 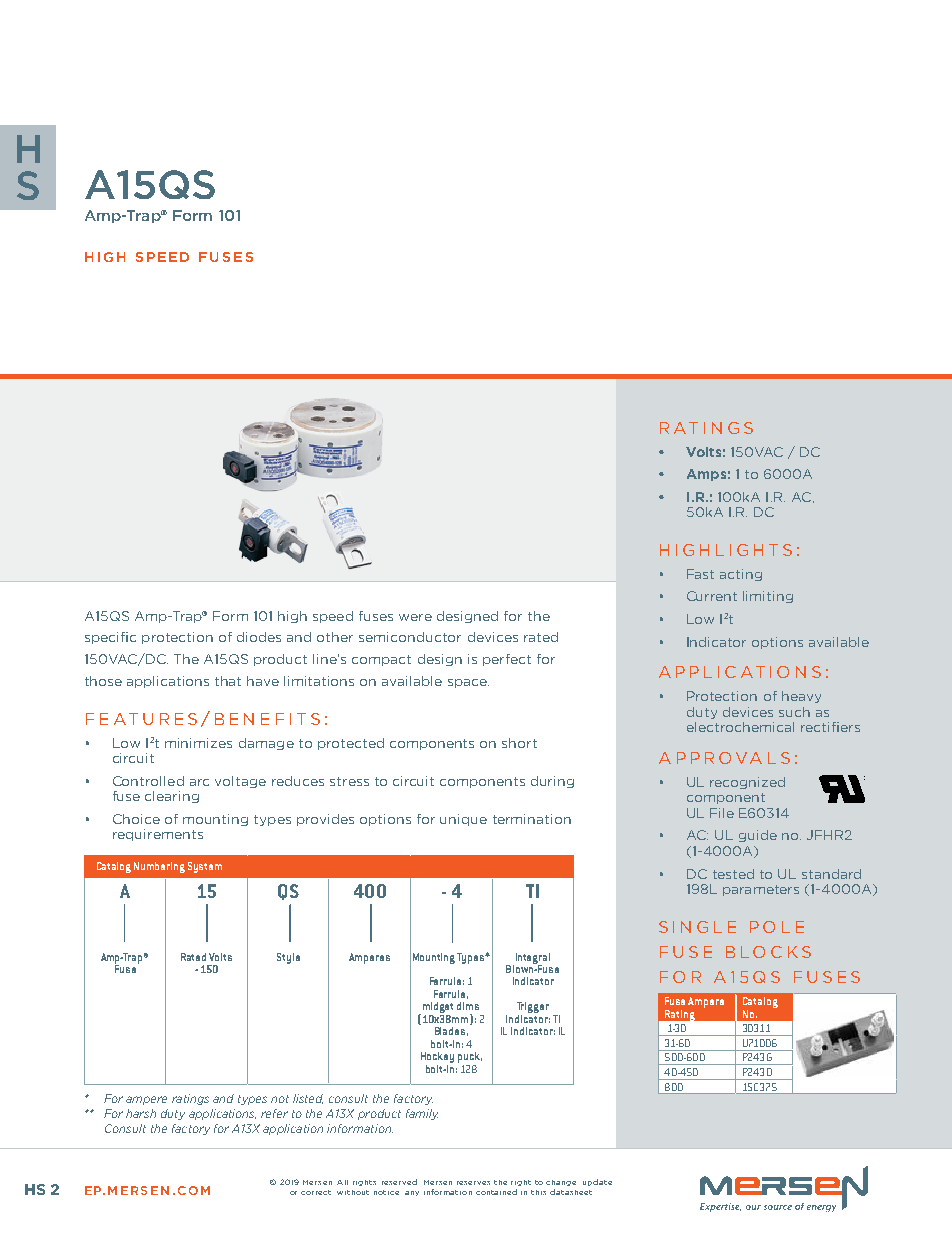 I want to click on correct, so click(x=316, y=1192).
